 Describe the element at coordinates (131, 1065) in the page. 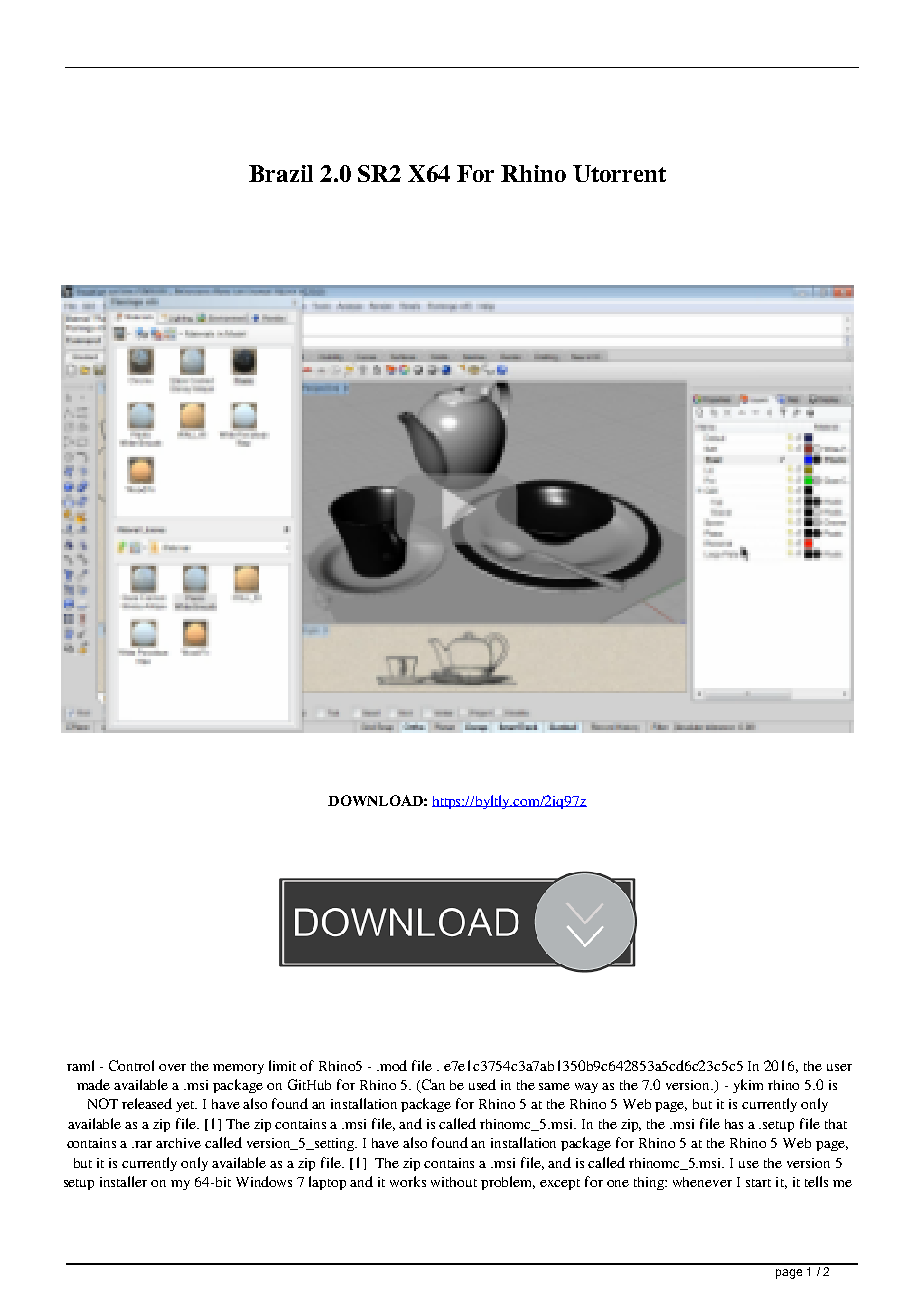

I see `Control` at that location.
